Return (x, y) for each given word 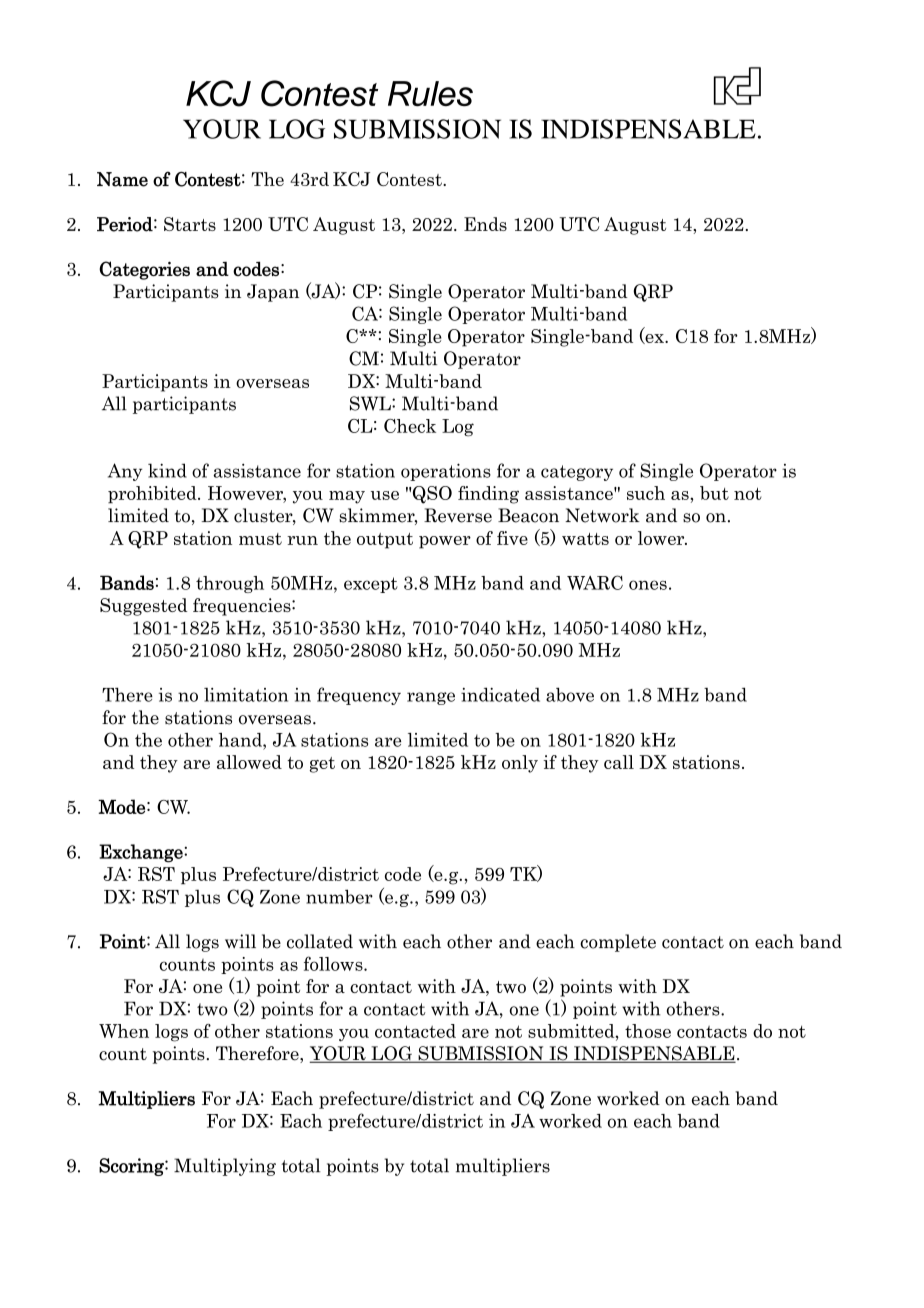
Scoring (132, 1167)
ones (648, 585)
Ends (485, 224)
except (371, 585)
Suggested (144, 607)
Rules (430, 93)
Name (122, 179)
